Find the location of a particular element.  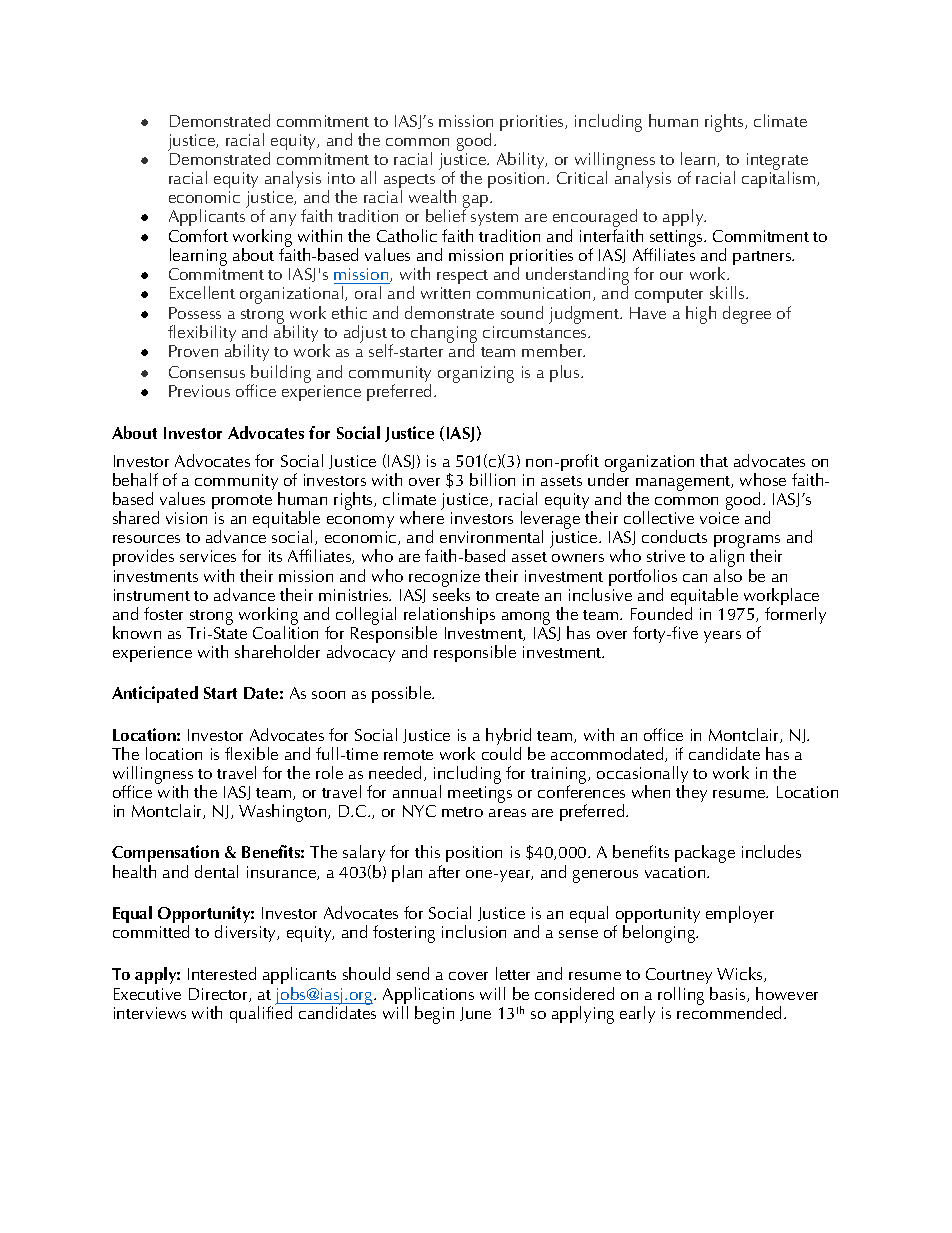

changing is located at coordinates (444, 335).
